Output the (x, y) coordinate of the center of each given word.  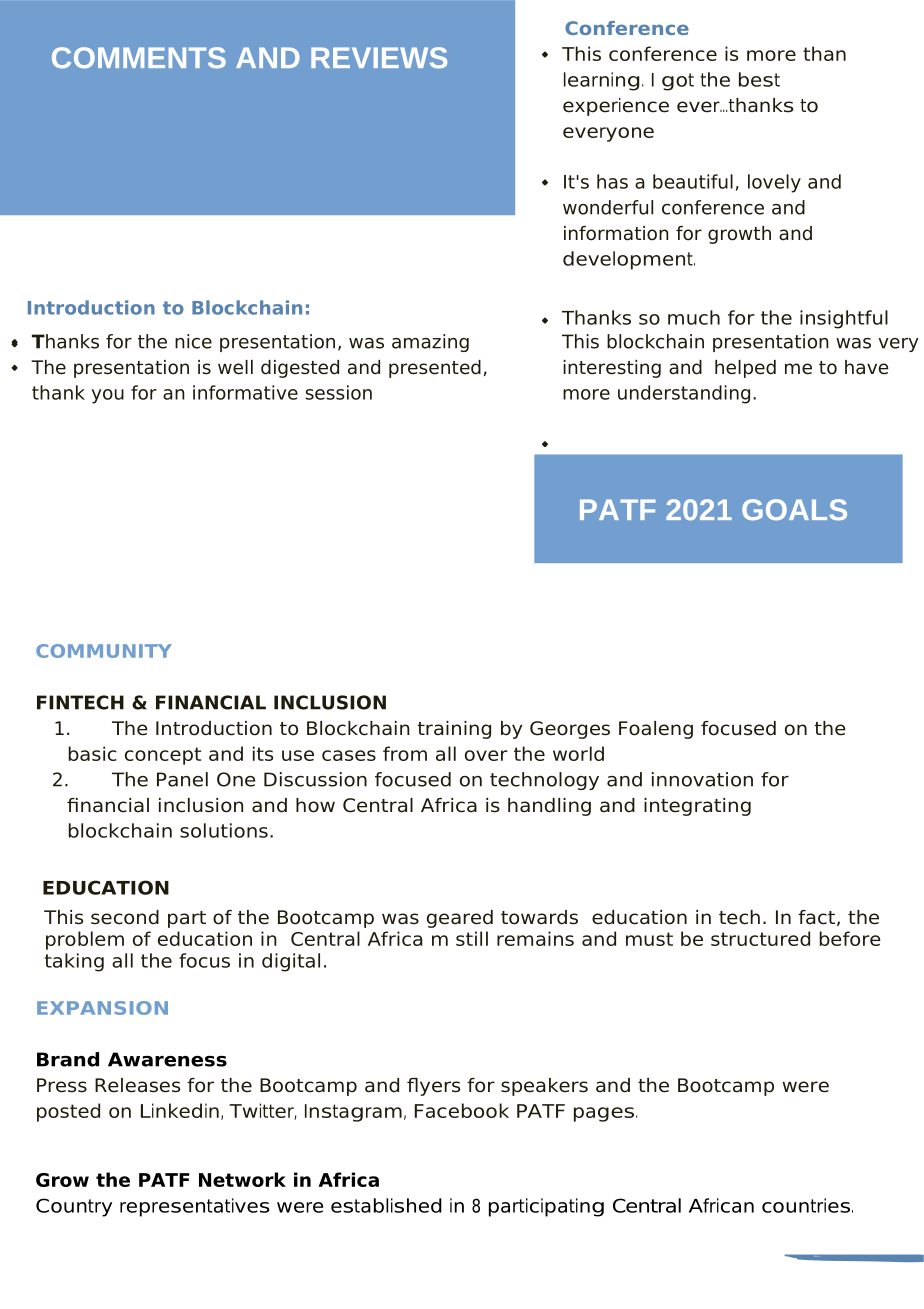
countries (806, 1205)
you (108, 396)
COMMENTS (139, 58)
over (486, 755)
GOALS (794, 510)
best (759, 79)
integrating (697, 807)
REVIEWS (379, 58)
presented (435, 369)
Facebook (462, 1110)
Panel (182, 779)
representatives (195, 1207)
